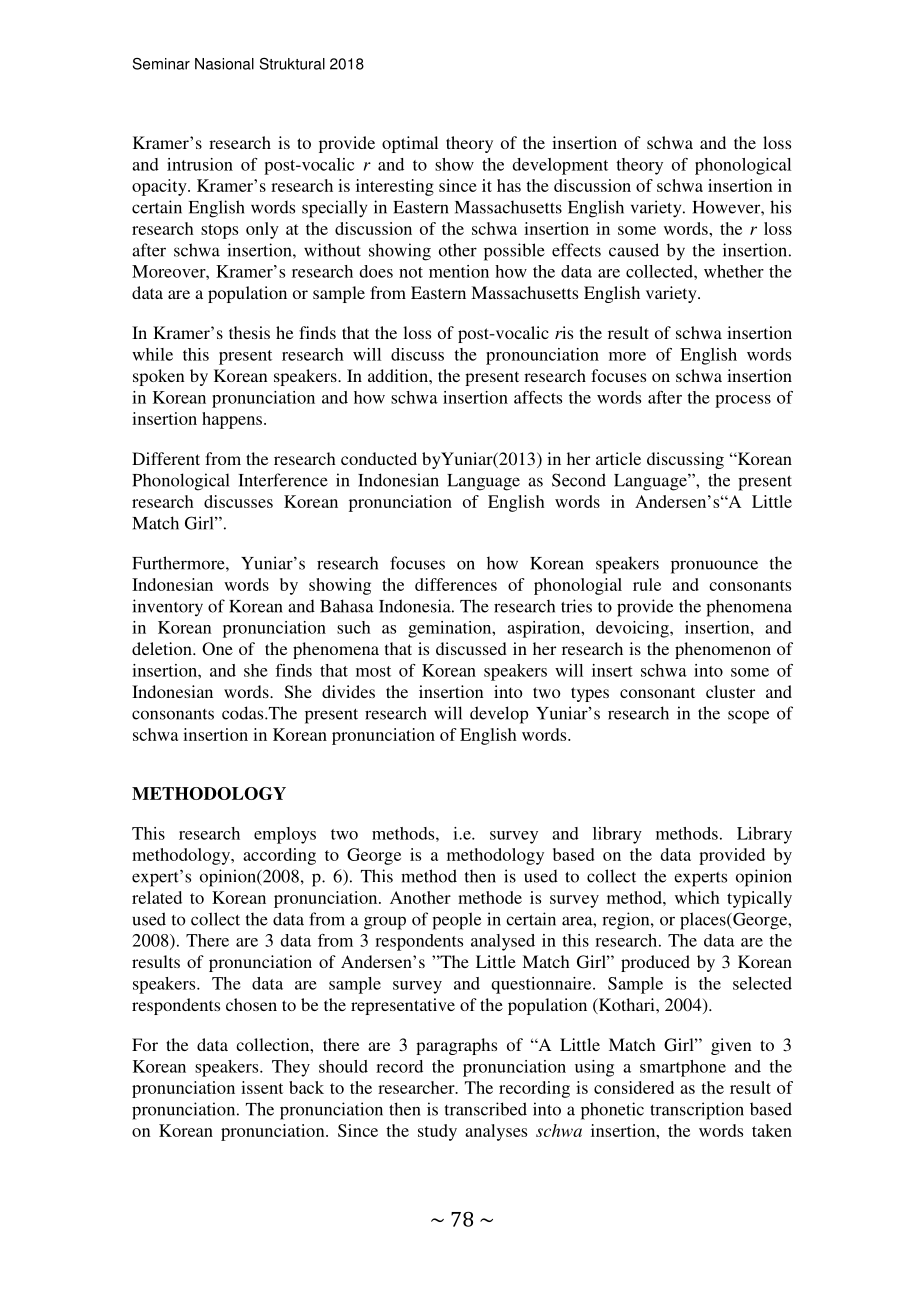 This page has height=1308, width=924. Describe the element at coordinates (743, 401) in the page. I see `process` at that location.
